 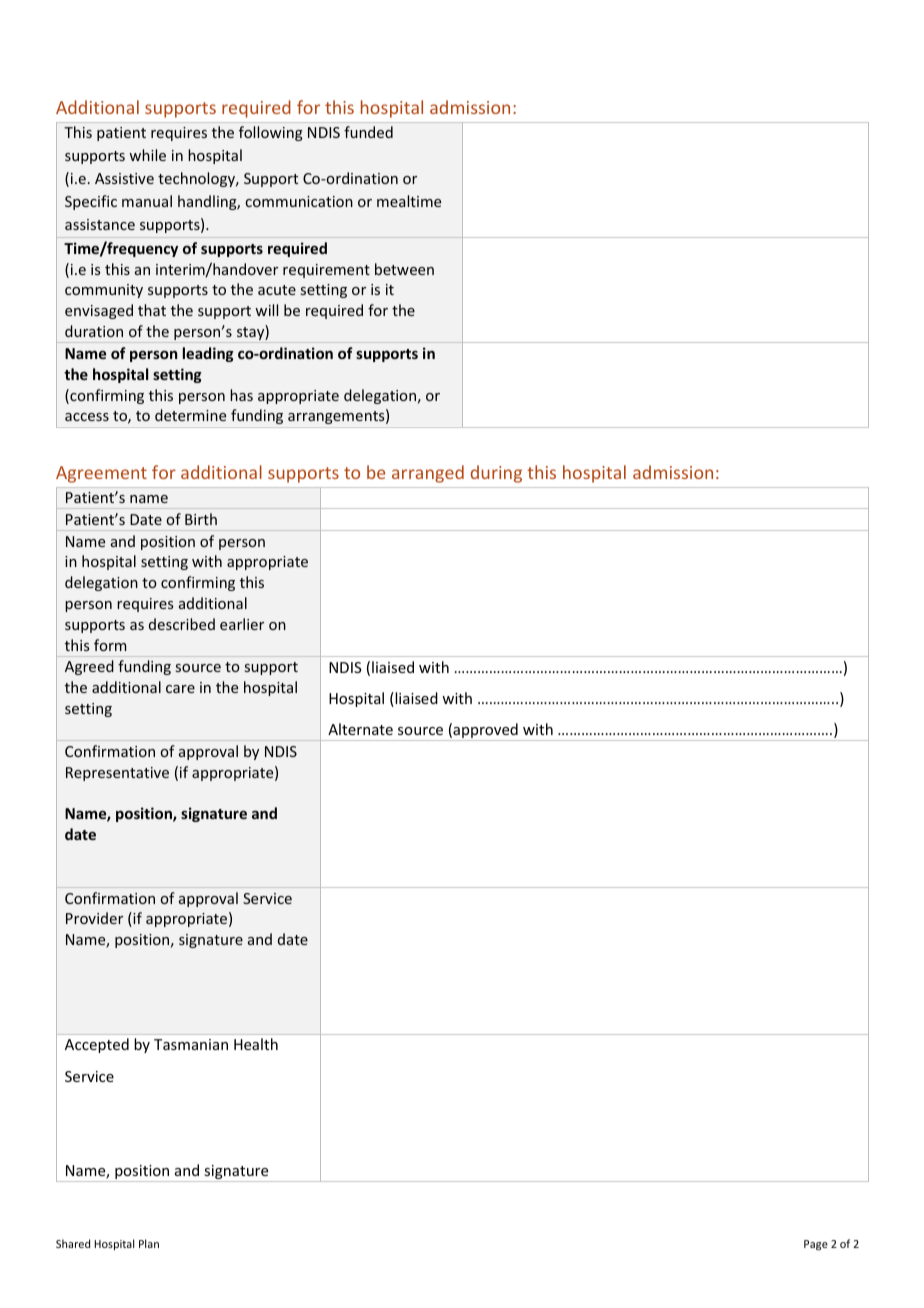 What do you see at coordinates (256, 1044) in the page?
I see `Health` at bounding box center [256, 1044].
